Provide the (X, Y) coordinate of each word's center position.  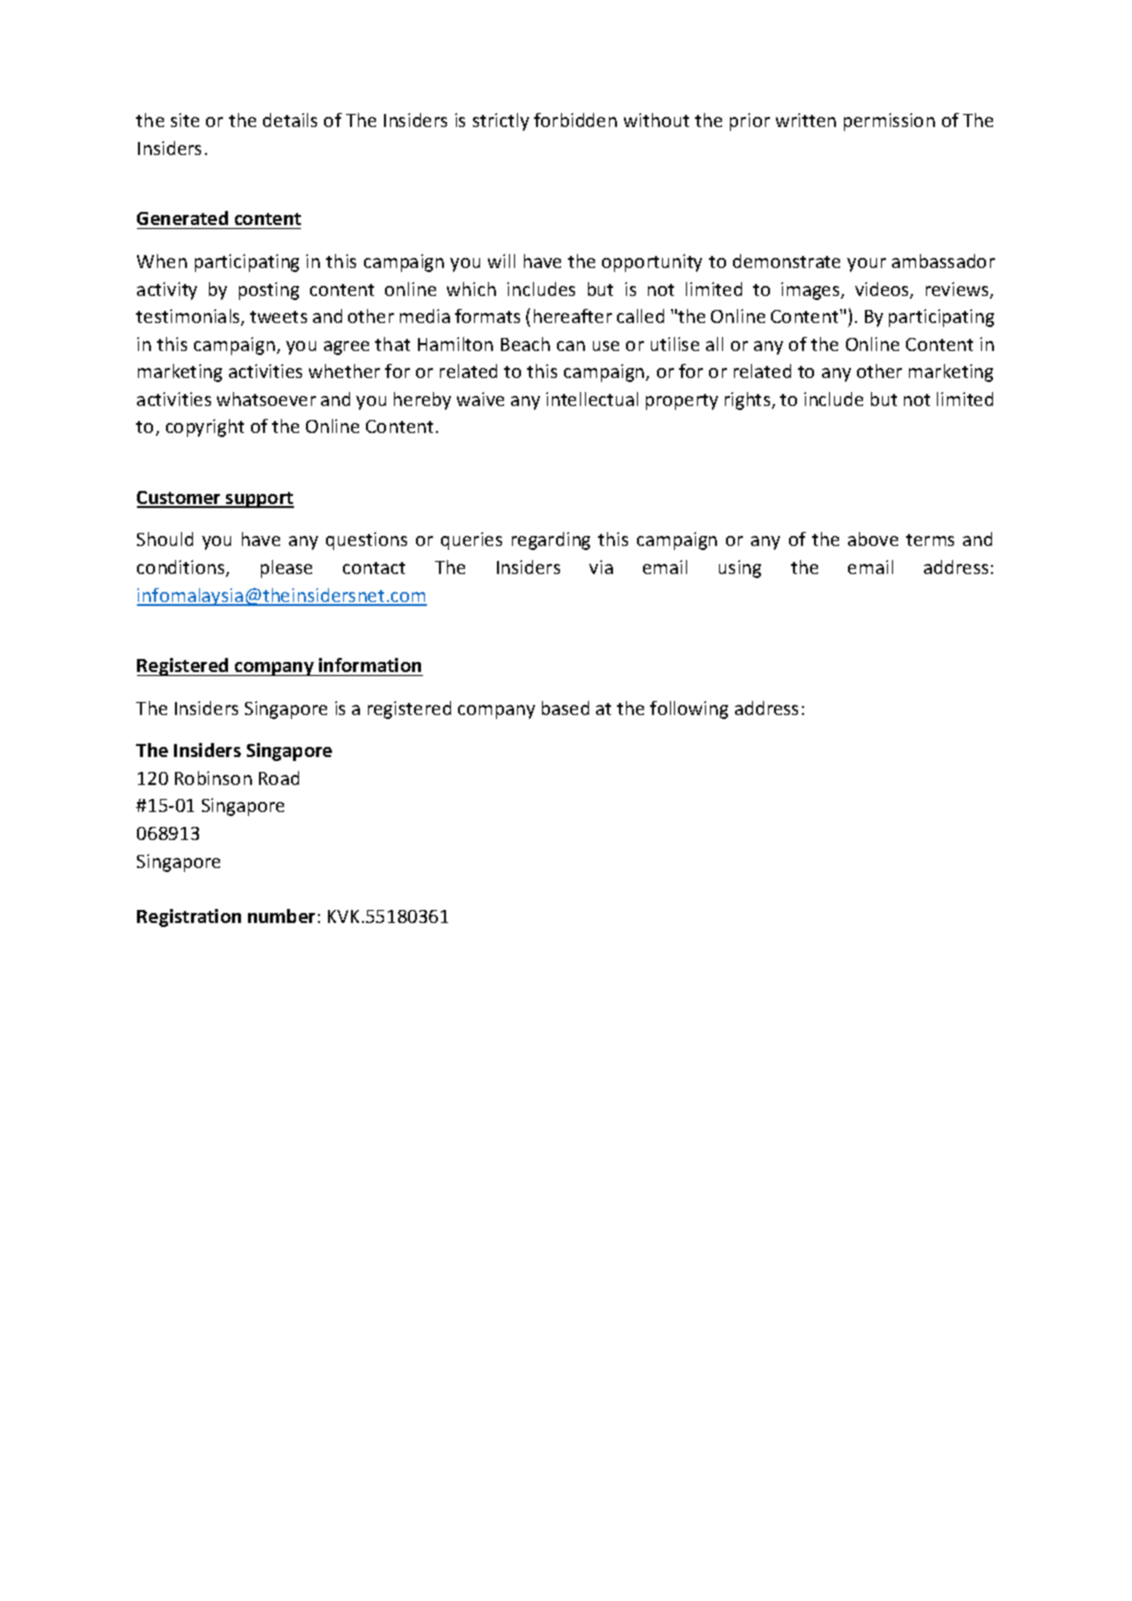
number (281, 916)
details (290, 120)
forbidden (575, 120)
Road (279, 778)
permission (889, 122)
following (689, 710)
